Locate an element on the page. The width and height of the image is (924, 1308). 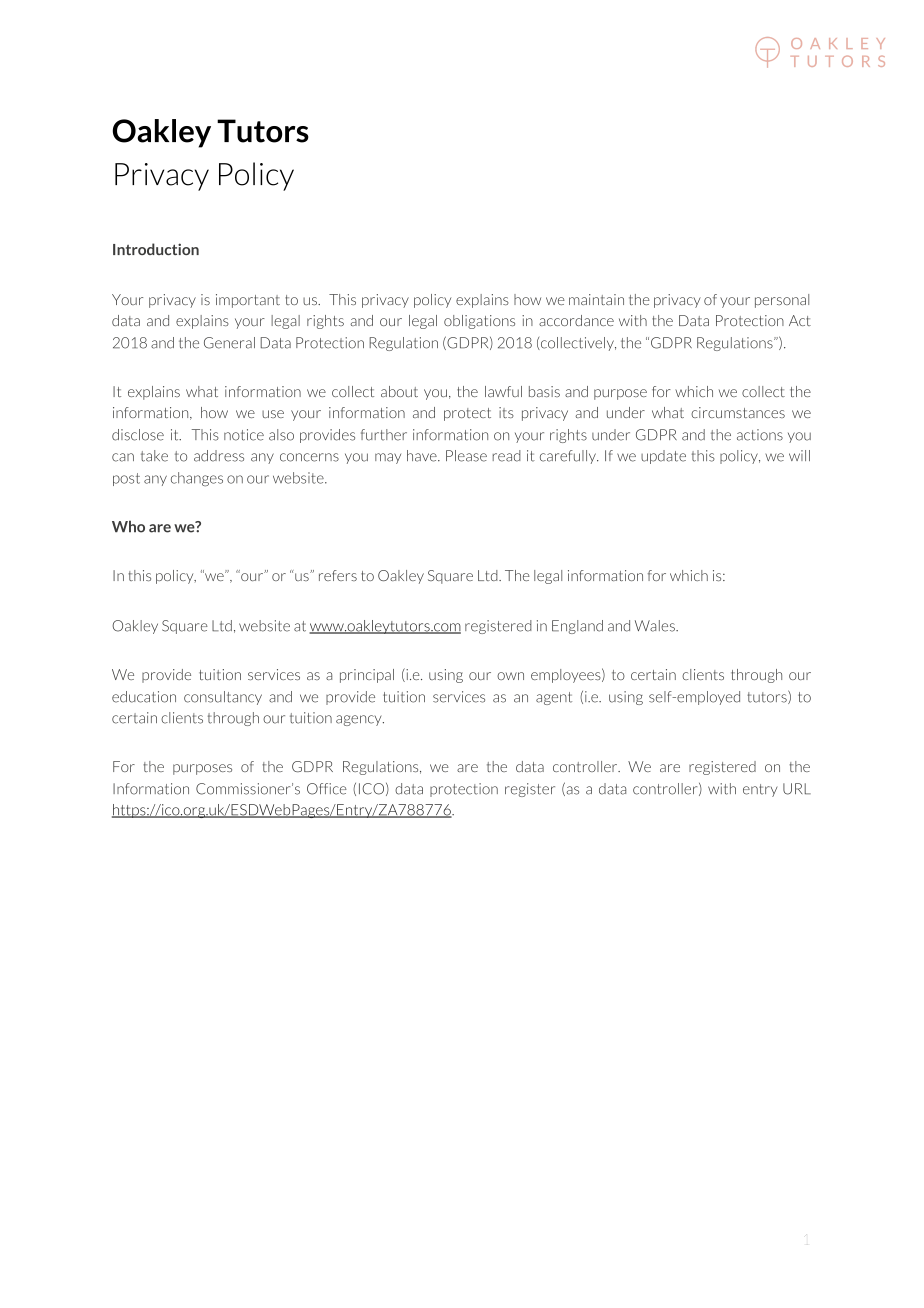
Introduction is located at coordinates (156, 249).
